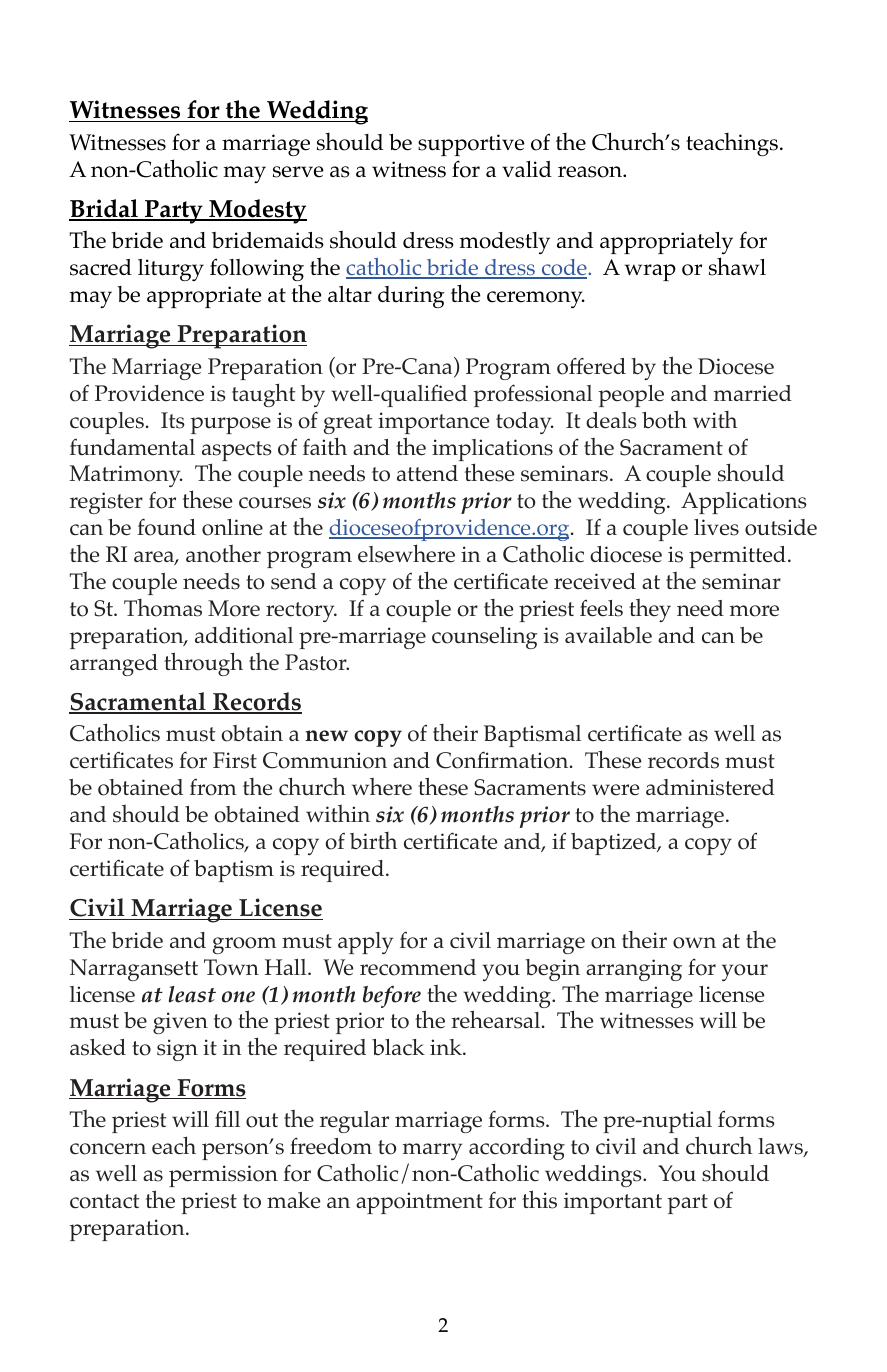 Image resolution: width=887 pixels, height=1372 pixels. What do you see at coordinates (427, 473) in the document?
I see `attend` at bounding box center [427, 473].
